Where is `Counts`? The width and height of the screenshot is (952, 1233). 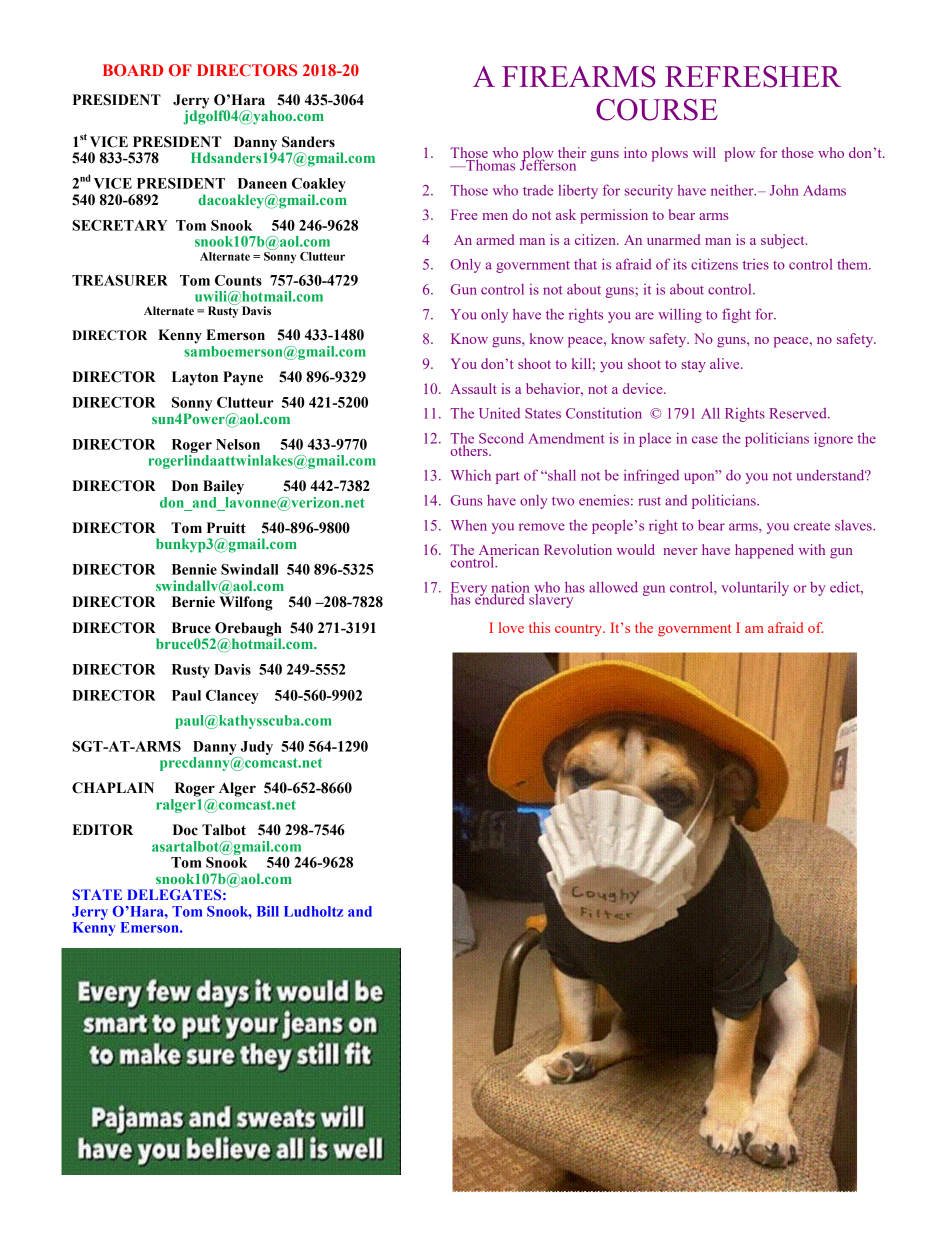 Counts is located at coordinates (238, 280).
